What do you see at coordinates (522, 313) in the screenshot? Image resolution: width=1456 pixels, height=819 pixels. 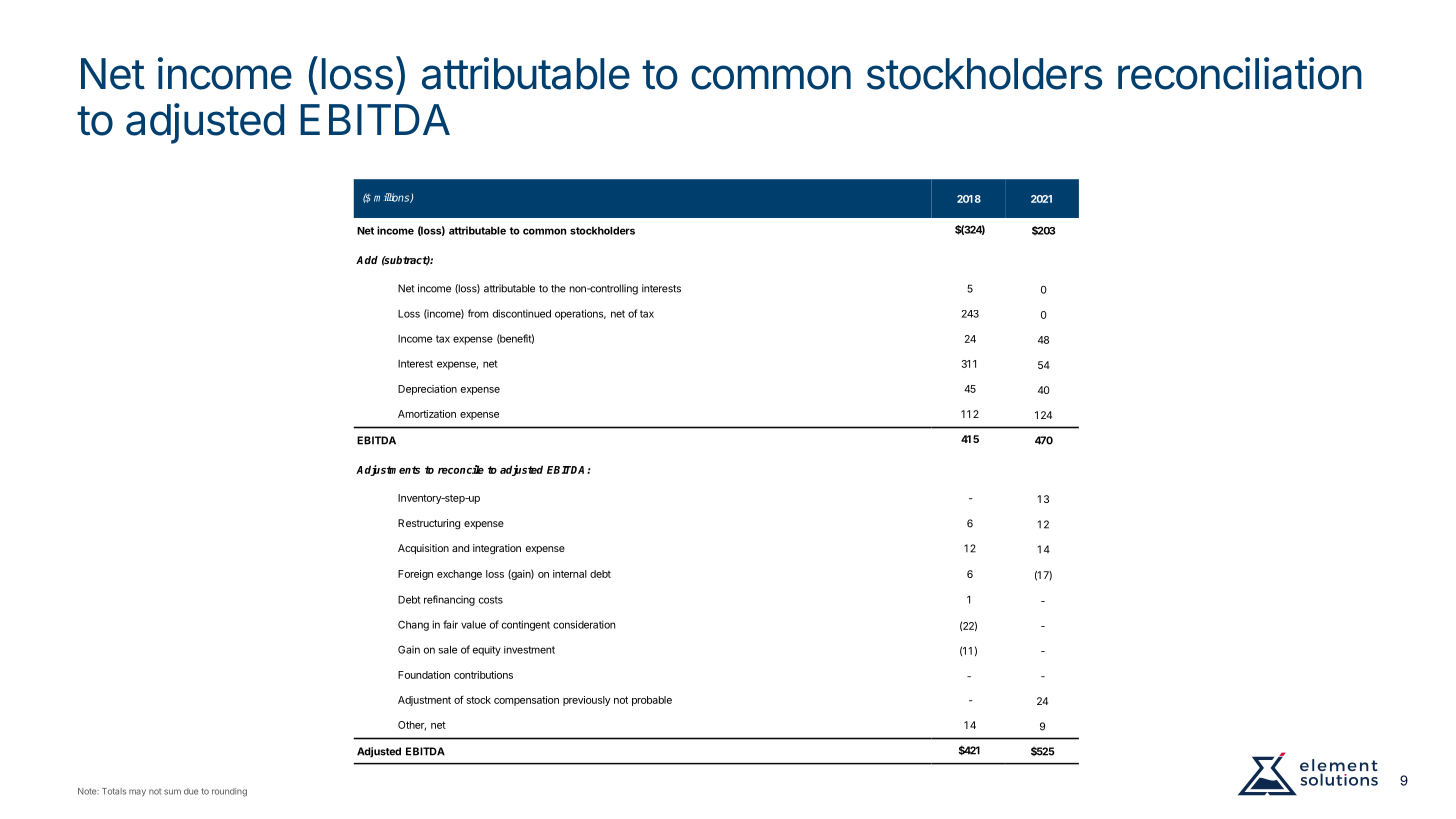 I see `discontinued` at bounding box center [522, 313].
